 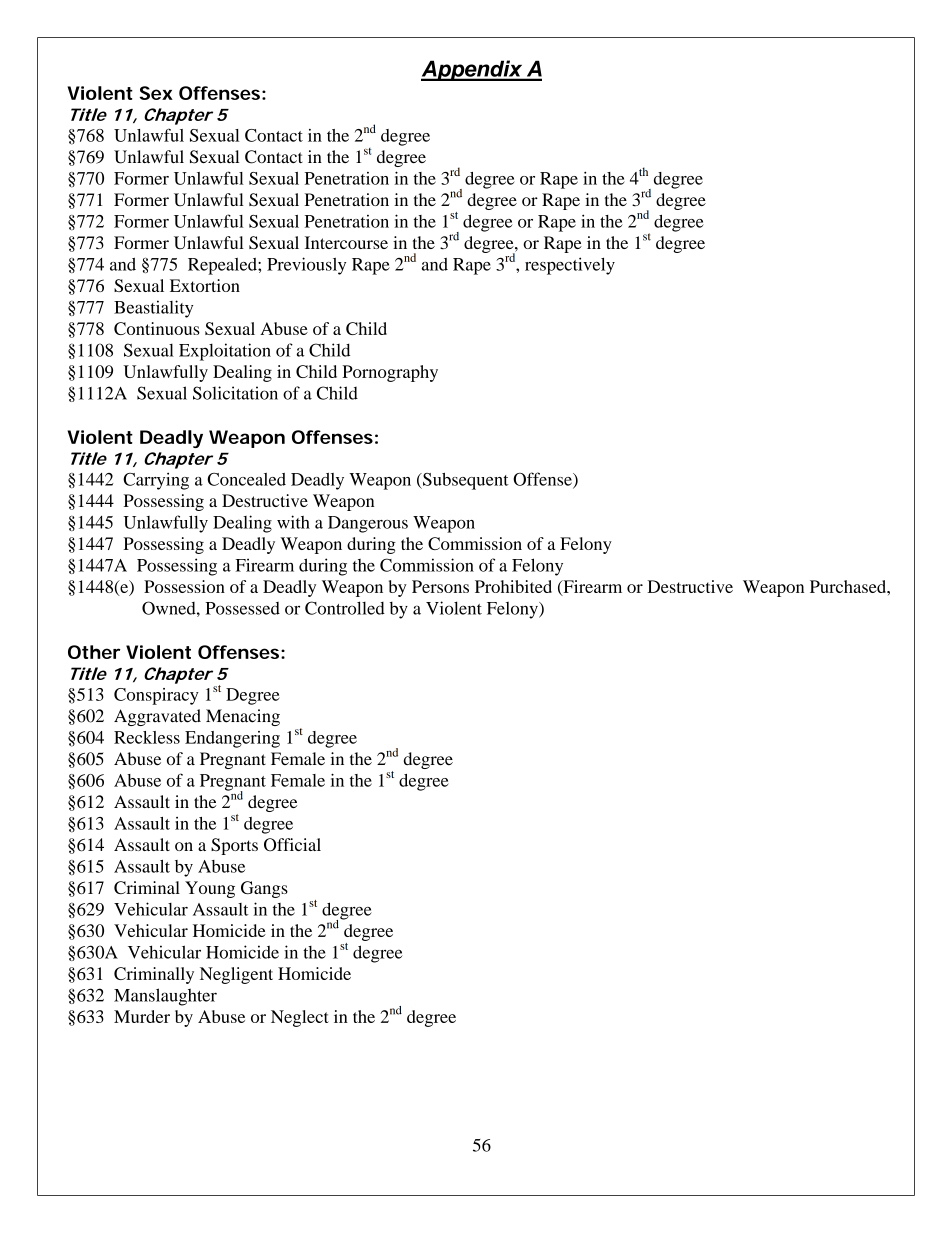 I want to click on respectively, so click(x=570, y=266).
